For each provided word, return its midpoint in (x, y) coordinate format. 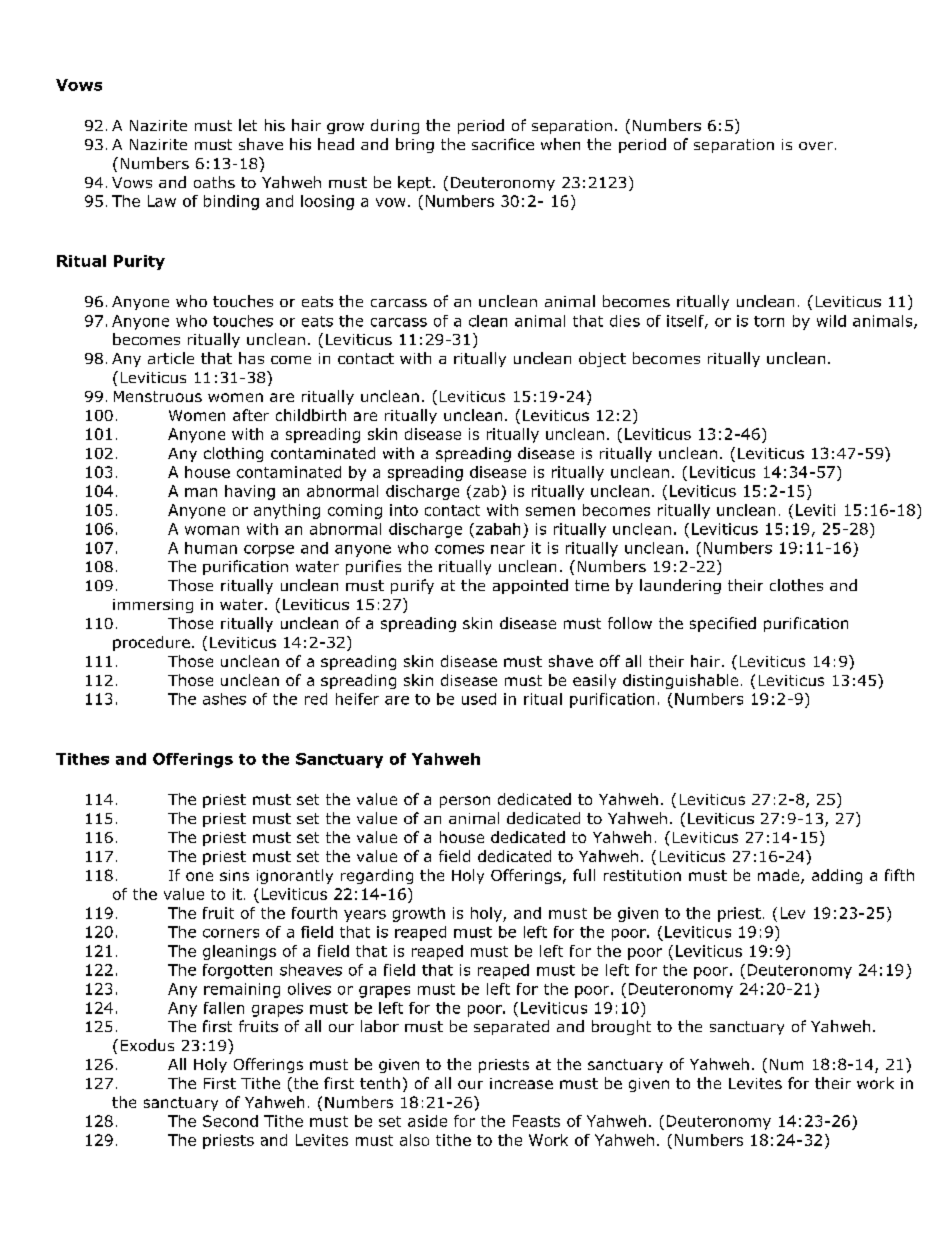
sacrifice (503, 144)
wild (831, 321)
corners (231, 933)
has (251, 358)
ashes (224, 699)
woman (212, 530)
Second (230, 1121)
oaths (214, 182)
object (602, 359)
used (479, 699)
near (508, 549)
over (816, 146)
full (584, 875)
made (780, 876)
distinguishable (680, 681)
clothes (796, 585)
